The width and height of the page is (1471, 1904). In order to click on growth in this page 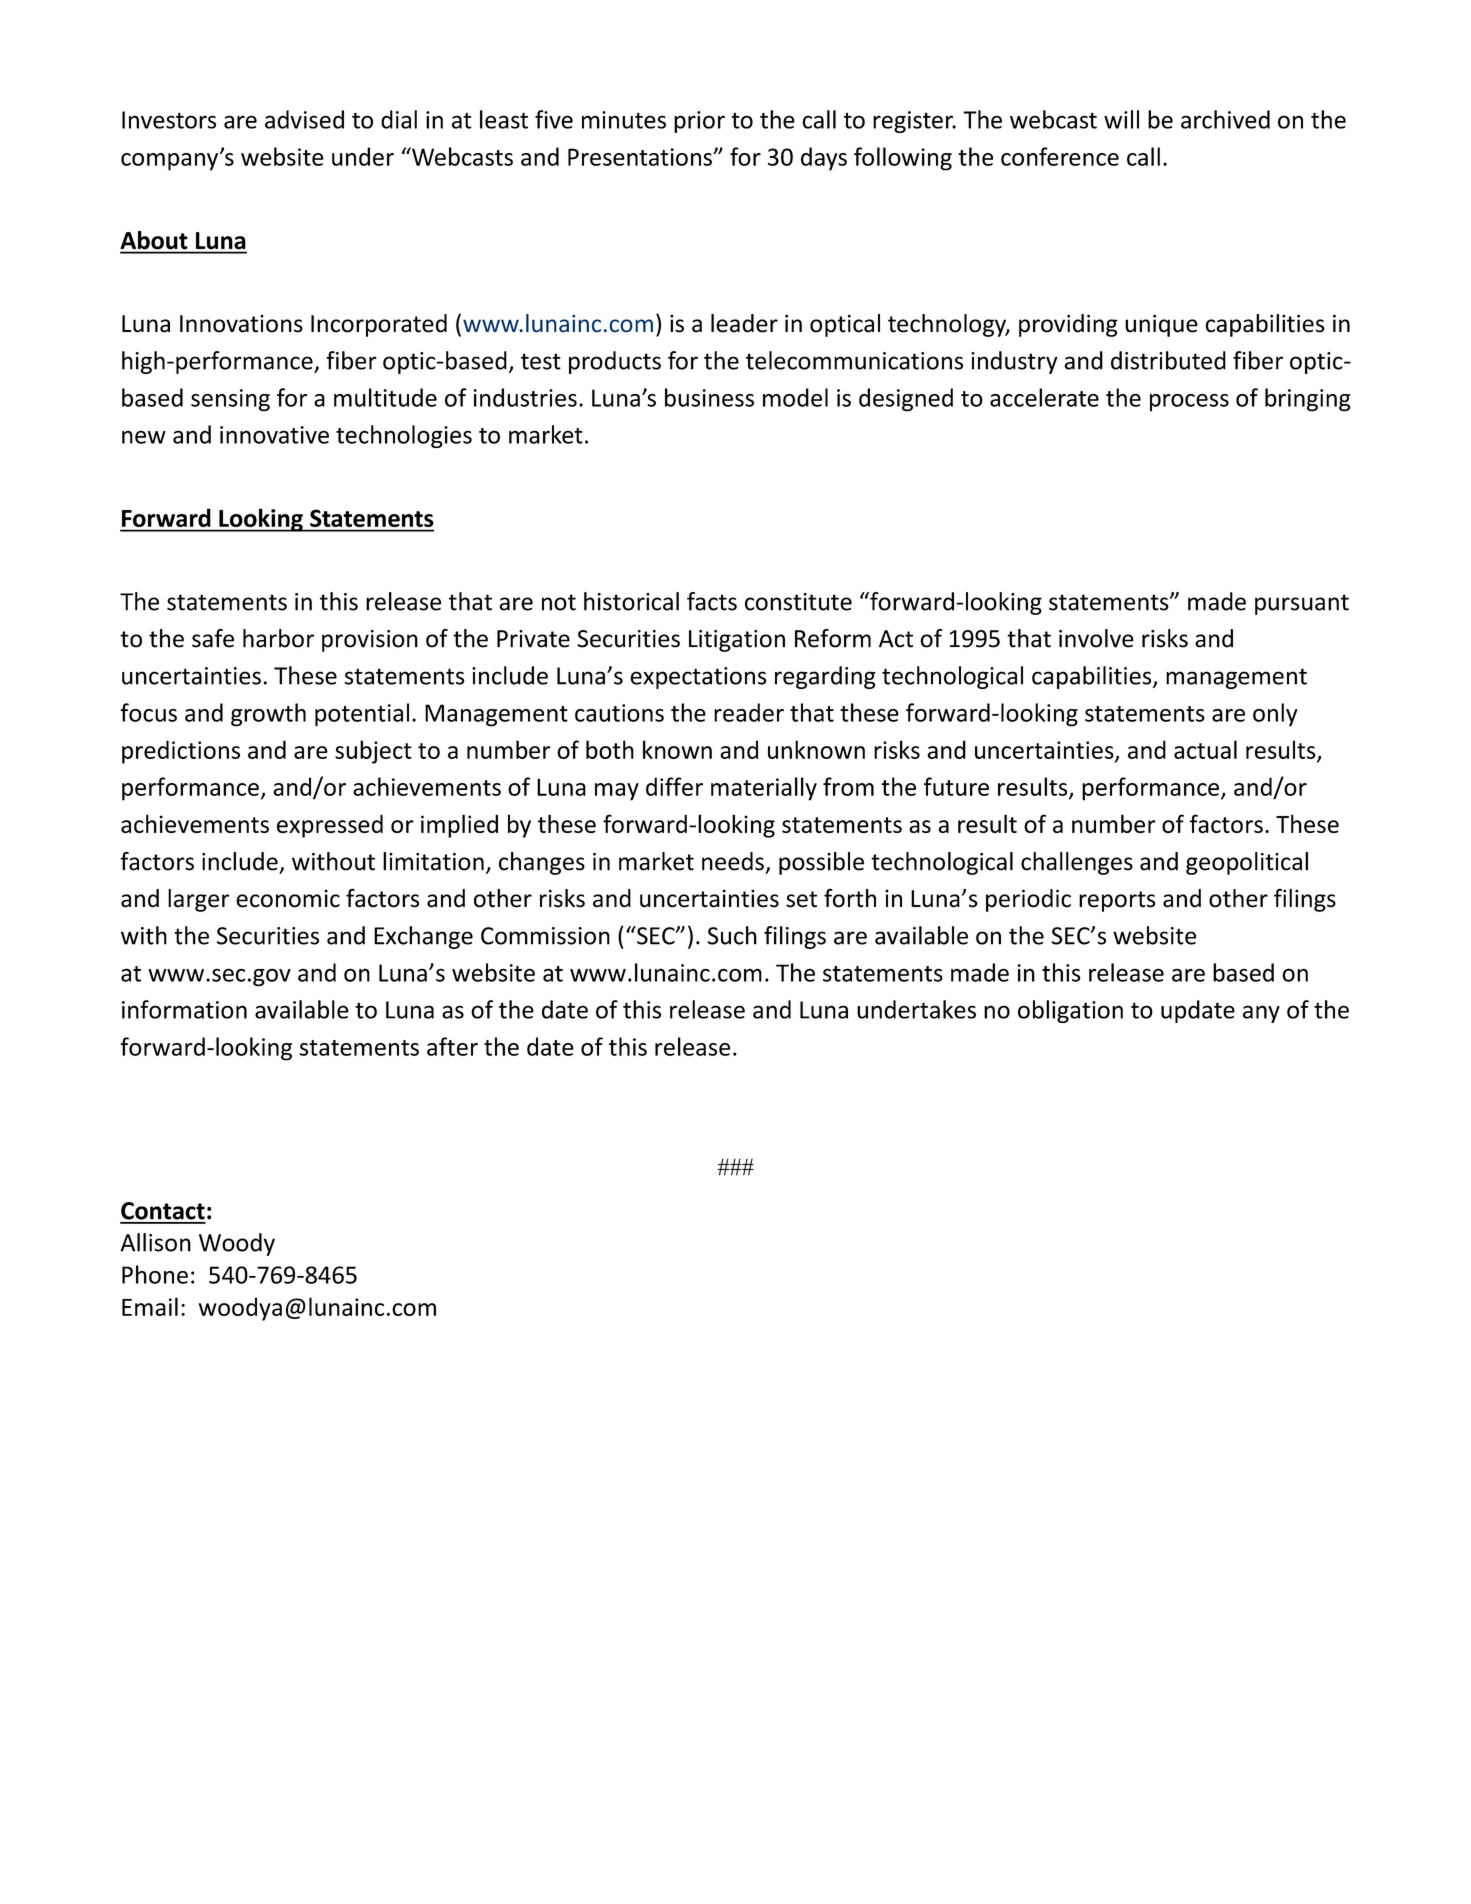, I will do `click(268, 715)`.
